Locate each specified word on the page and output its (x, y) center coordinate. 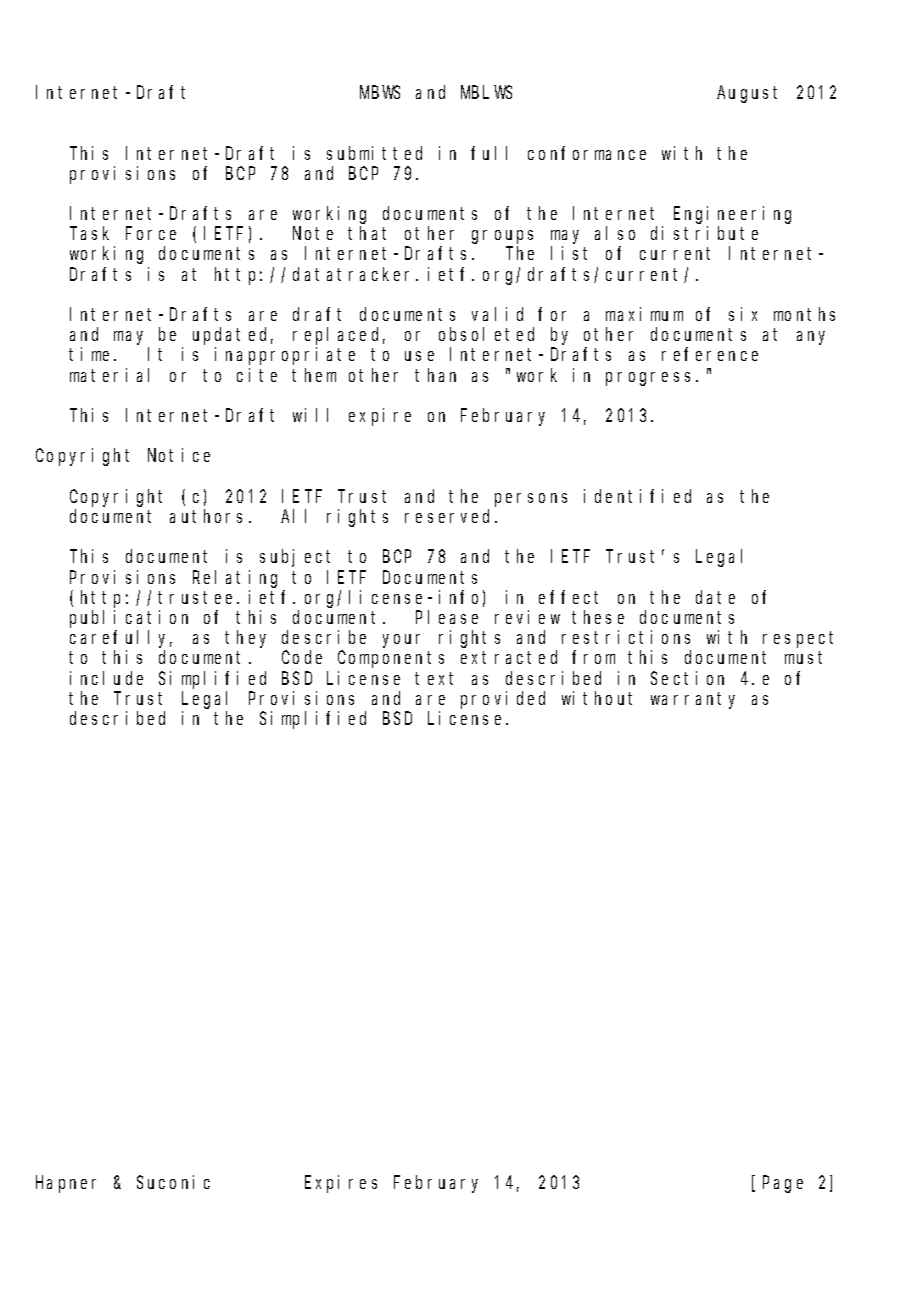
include (106, 678)
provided (503, 700)
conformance (587, 153)
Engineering (732, 215)
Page (783, 1185)
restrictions (626, 637)
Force (151, 234)
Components (391, 660)
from (593, 657)
